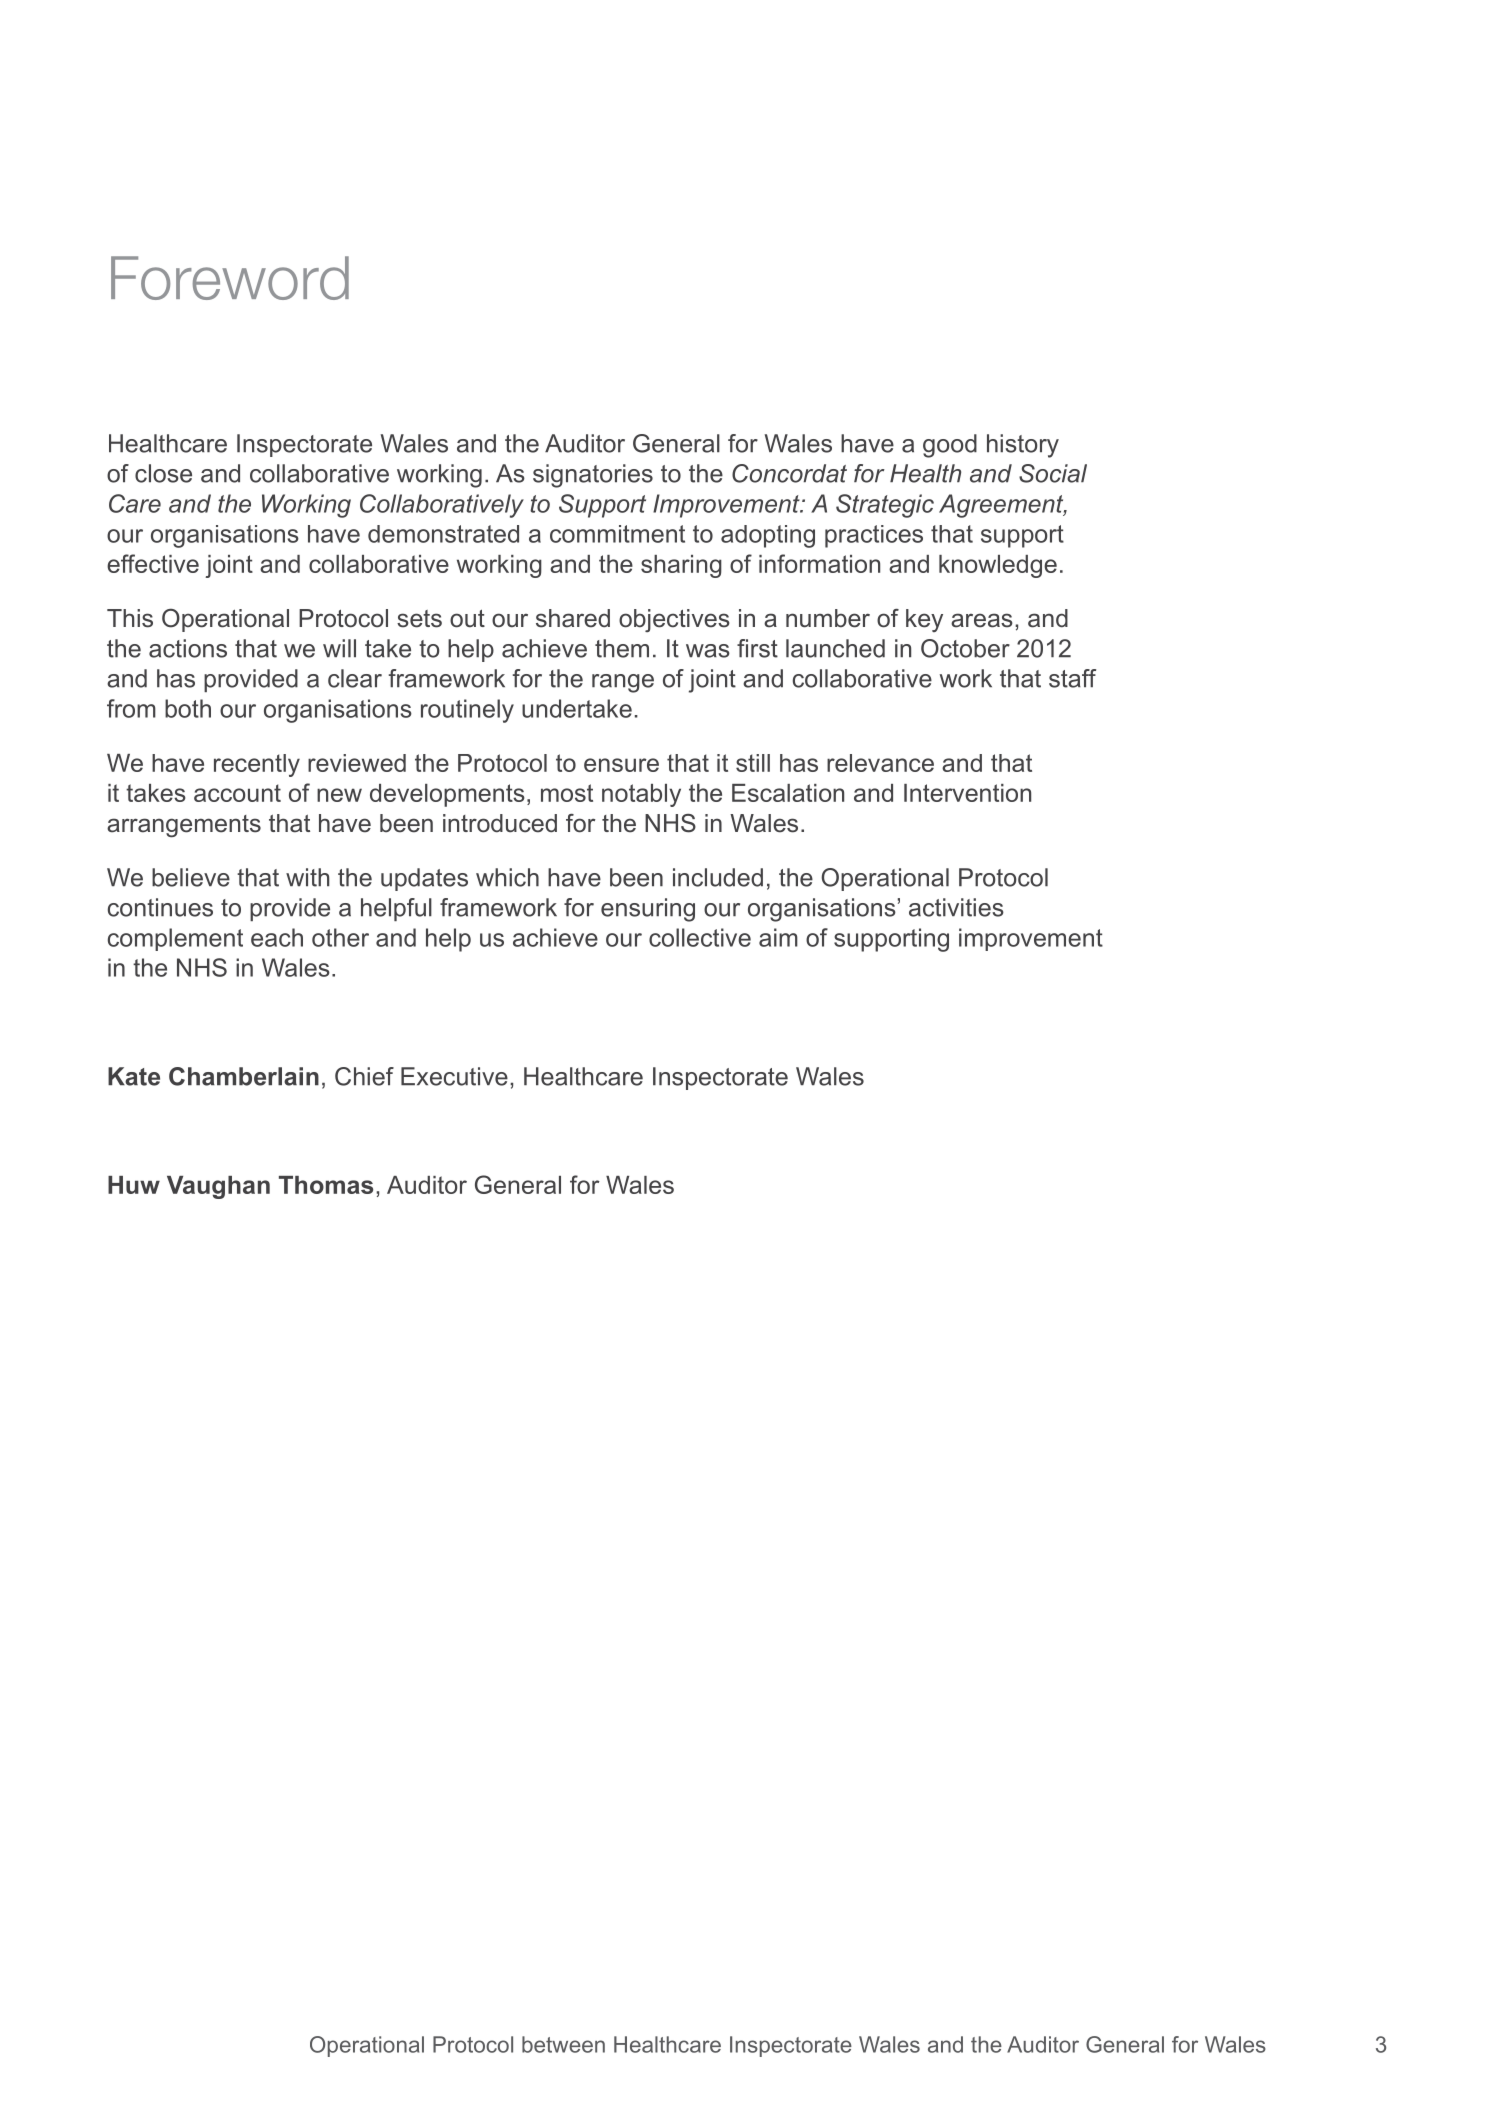 The image size is (1494, 2113). Describe the element at coordinates (454, 1076) in the screenshot. I see `Executive` at that location.
